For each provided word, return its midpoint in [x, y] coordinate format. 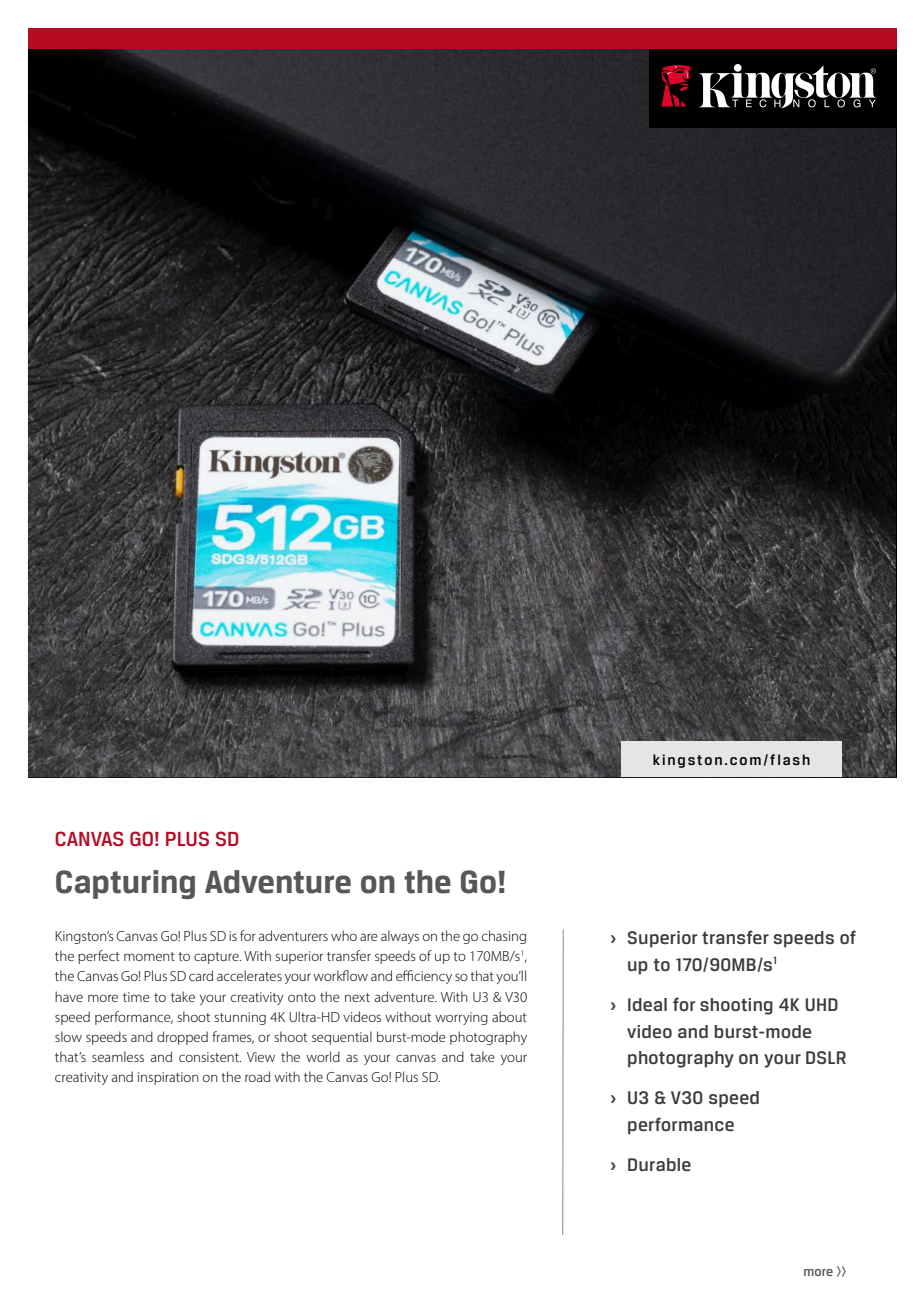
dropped [182, 1038]
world [323, 1056]
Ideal [647, 1004]
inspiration [168, 1078]
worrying [461, 1018]
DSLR [826, 1057]
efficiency [424, 977]
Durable [659, 1164]
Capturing [125, 884]
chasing [504, 937]
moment [149, 956]
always [400, 937]
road [257, 1076]
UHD [821, 1004]
